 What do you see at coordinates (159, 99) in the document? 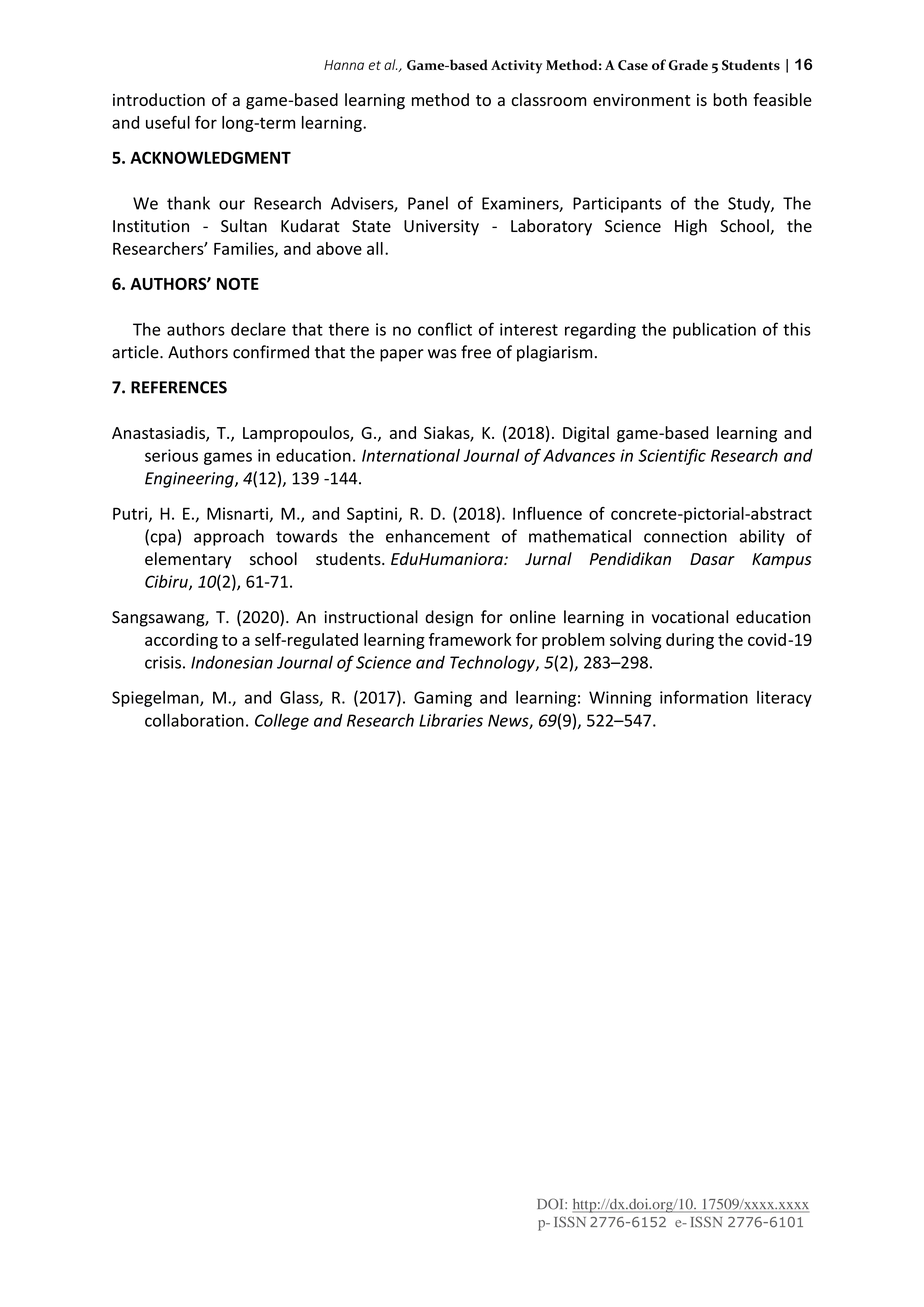
I see `introduction` at bounding box center [159, 99].
